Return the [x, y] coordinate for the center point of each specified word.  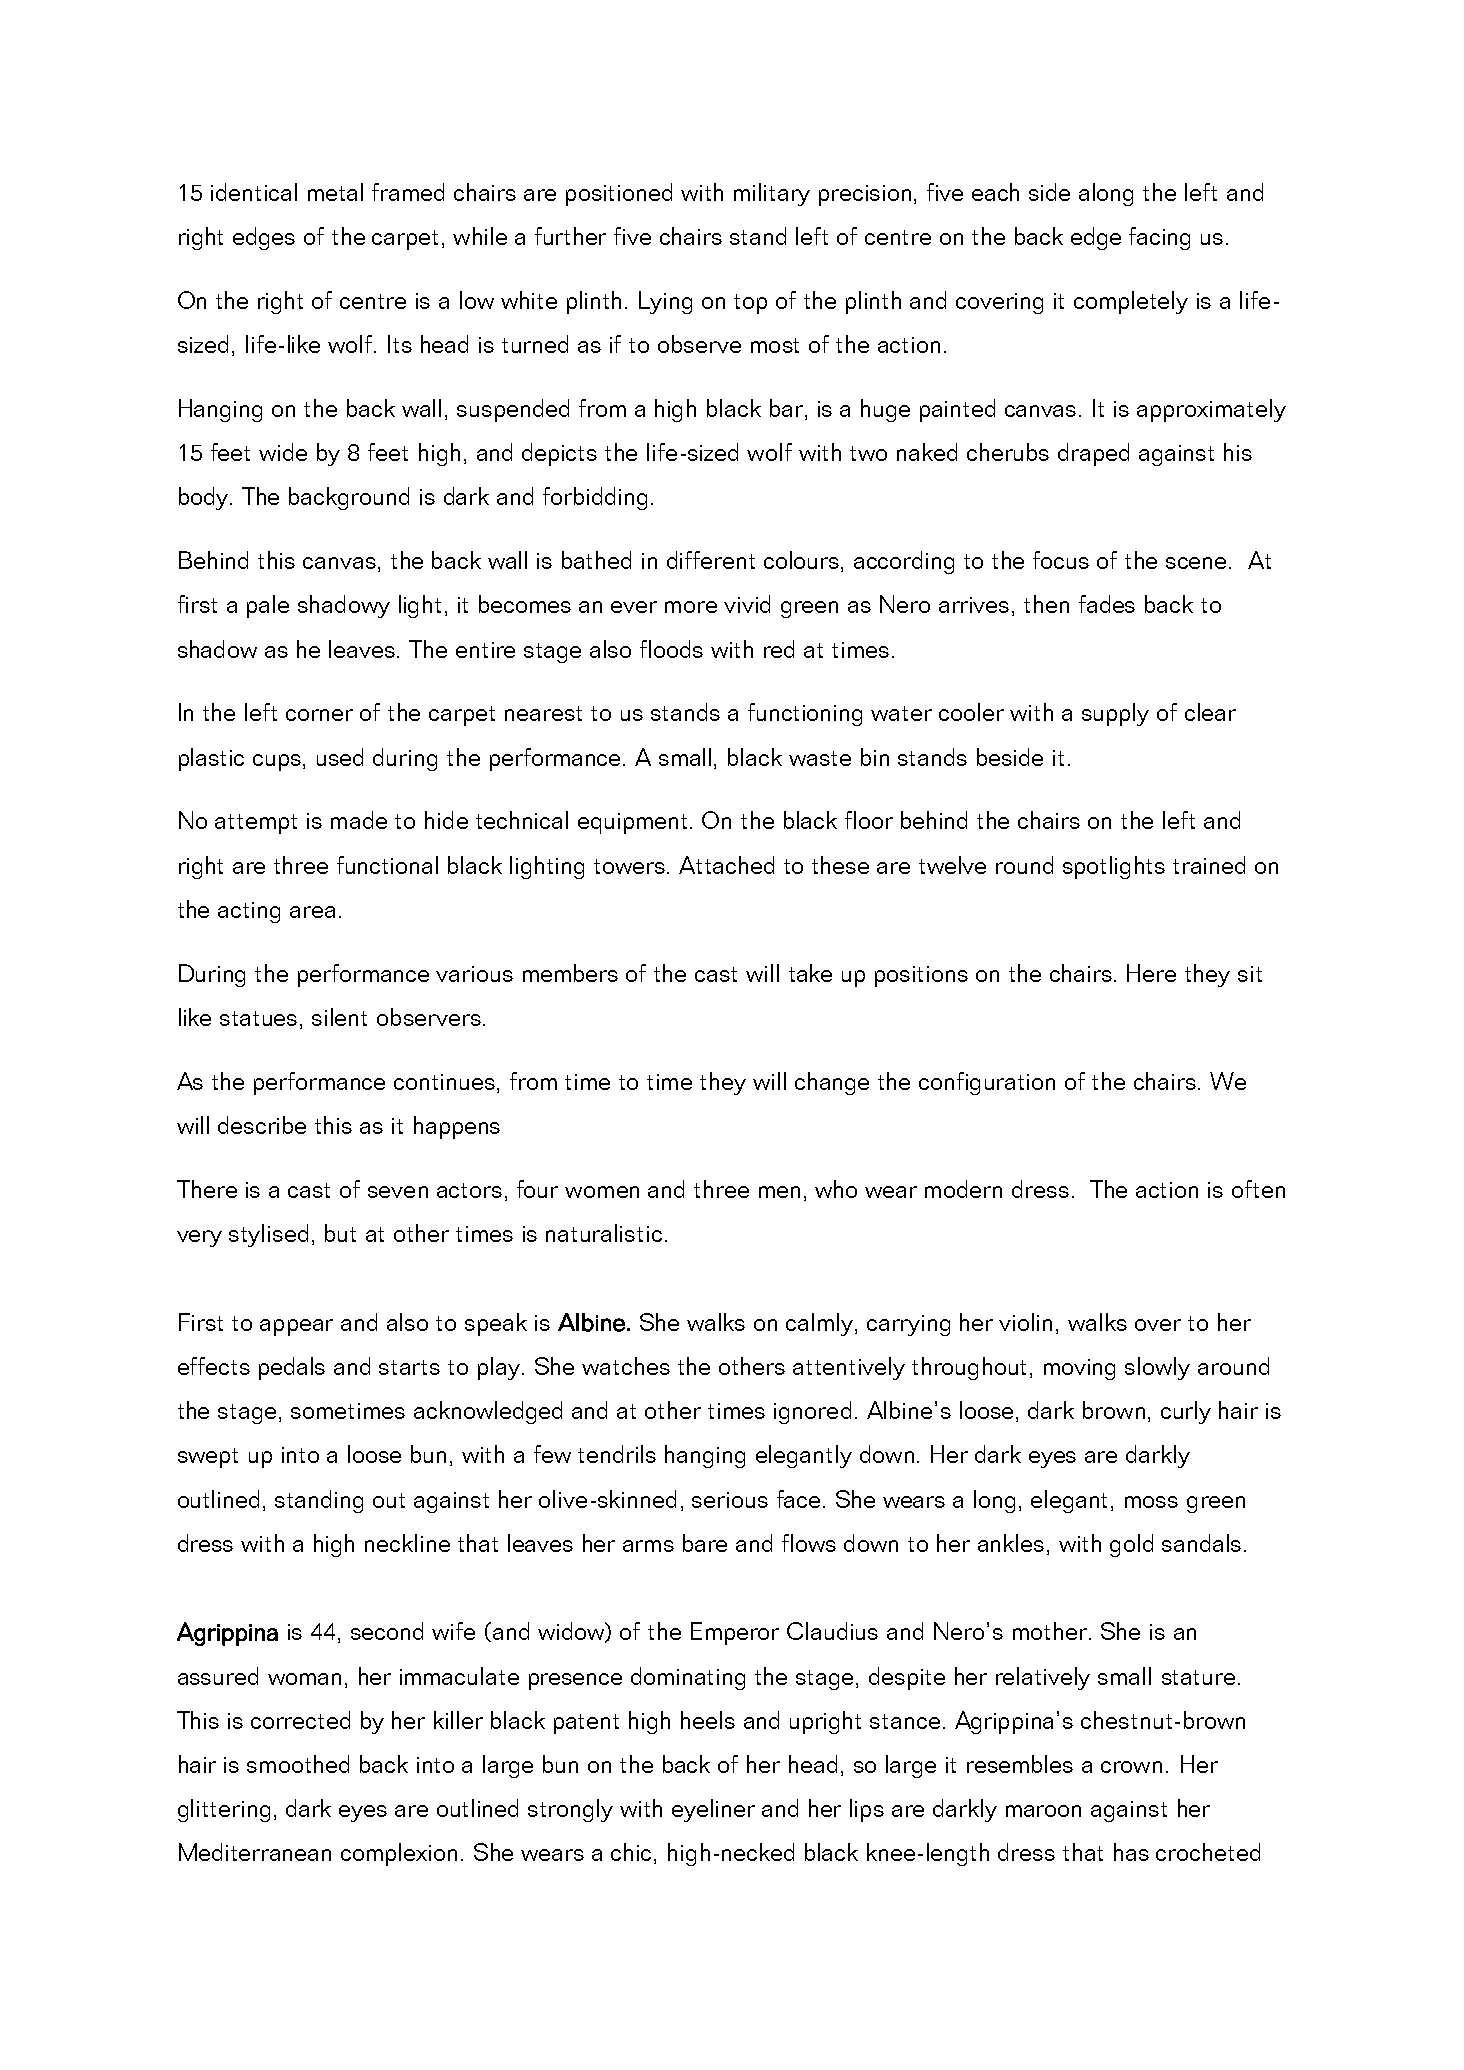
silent [339, 1017]
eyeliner [713, 1810]
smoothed [298, 1764]
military [772, 194]
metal [335, 192]
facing [1159, 238]
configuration [987, 1083]
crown [1131, 1767]
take [810, 973]
